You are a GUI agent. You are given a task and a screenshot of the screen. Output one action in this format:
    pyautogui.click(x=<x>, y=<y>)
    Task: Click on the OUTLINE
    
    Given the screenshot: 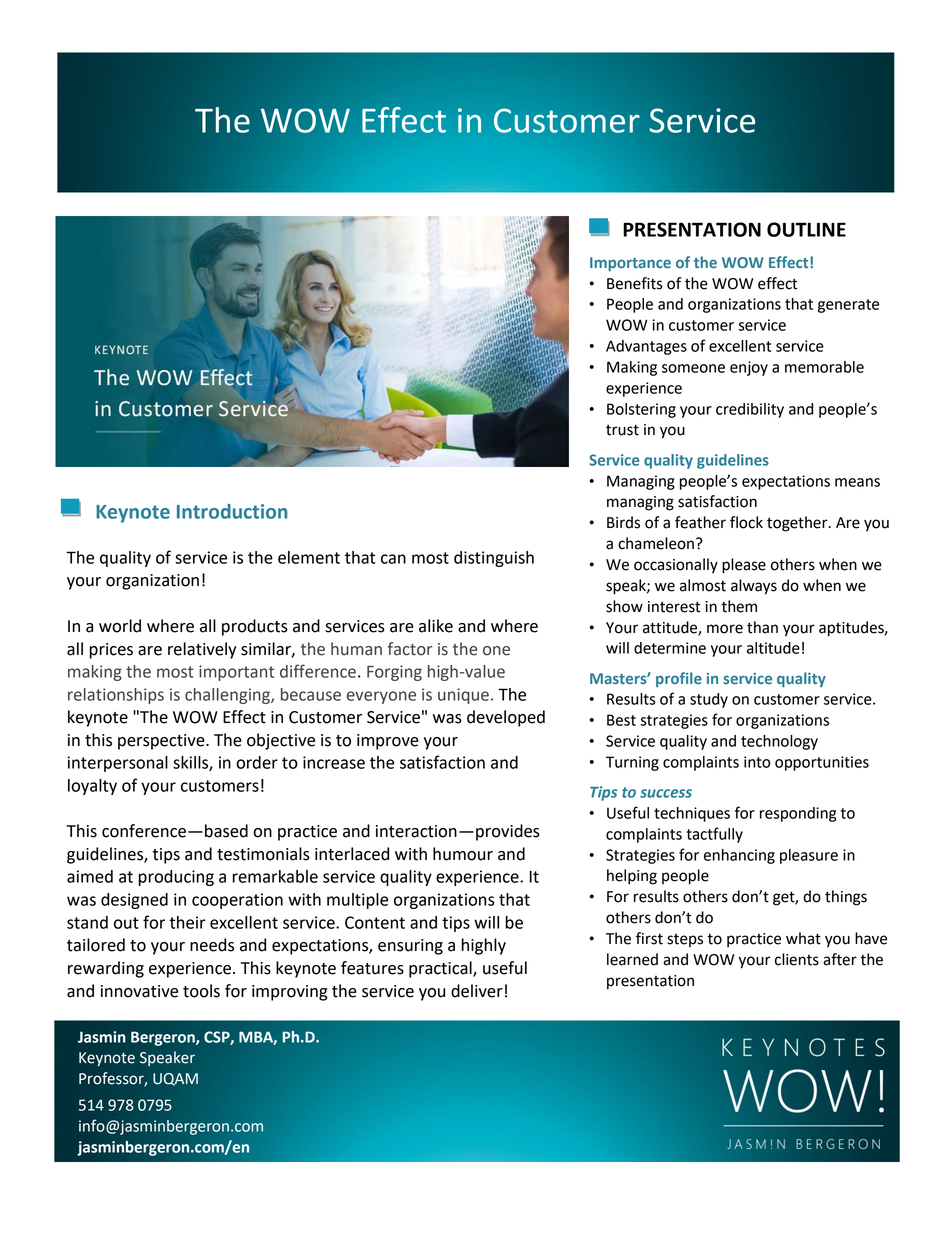 What is the action you would take?
    pyautogui.click(x=806, y=229)
